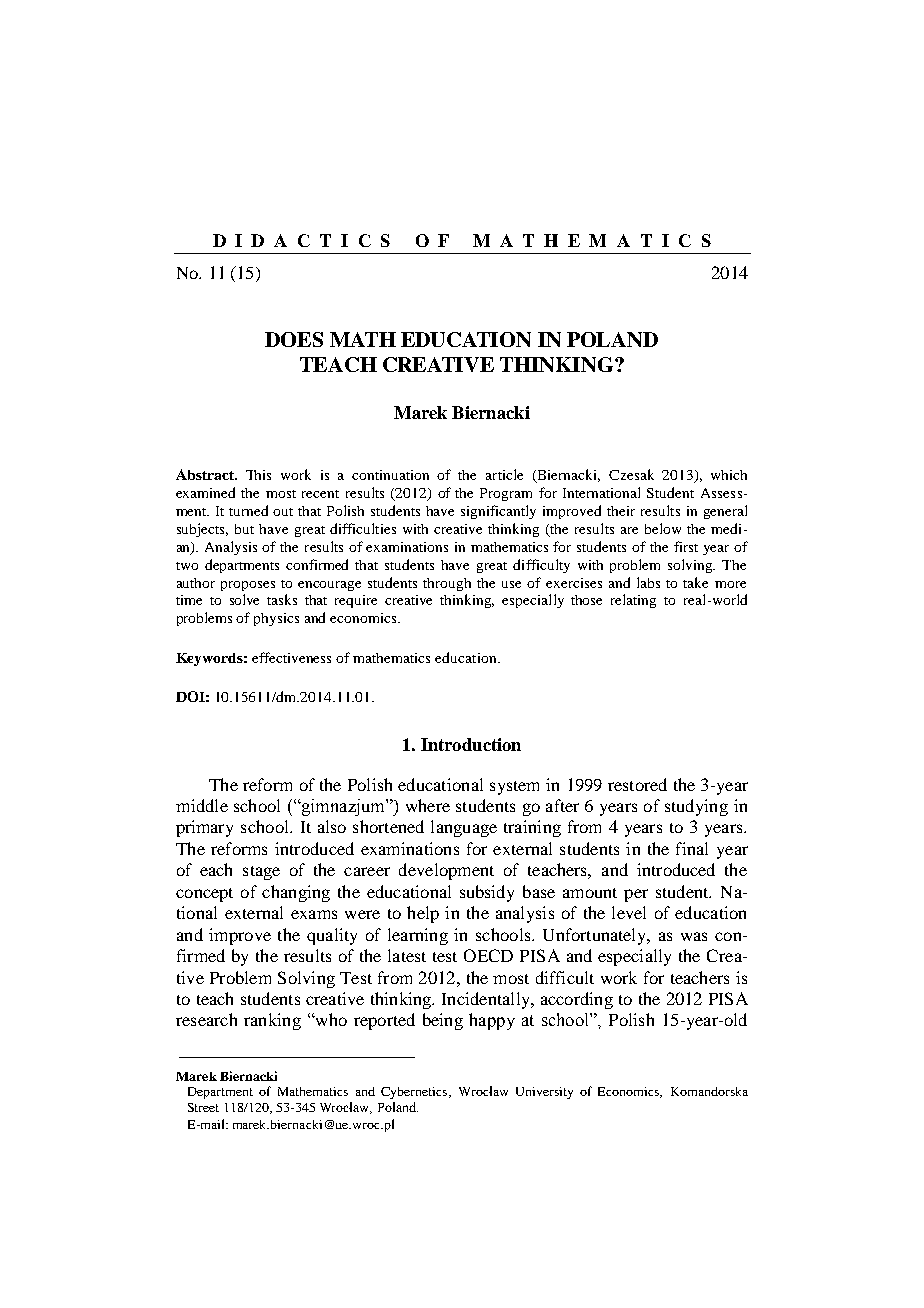 The height and width of the document is (1308, 924). I want to click on Street, so click(203, 1107).
